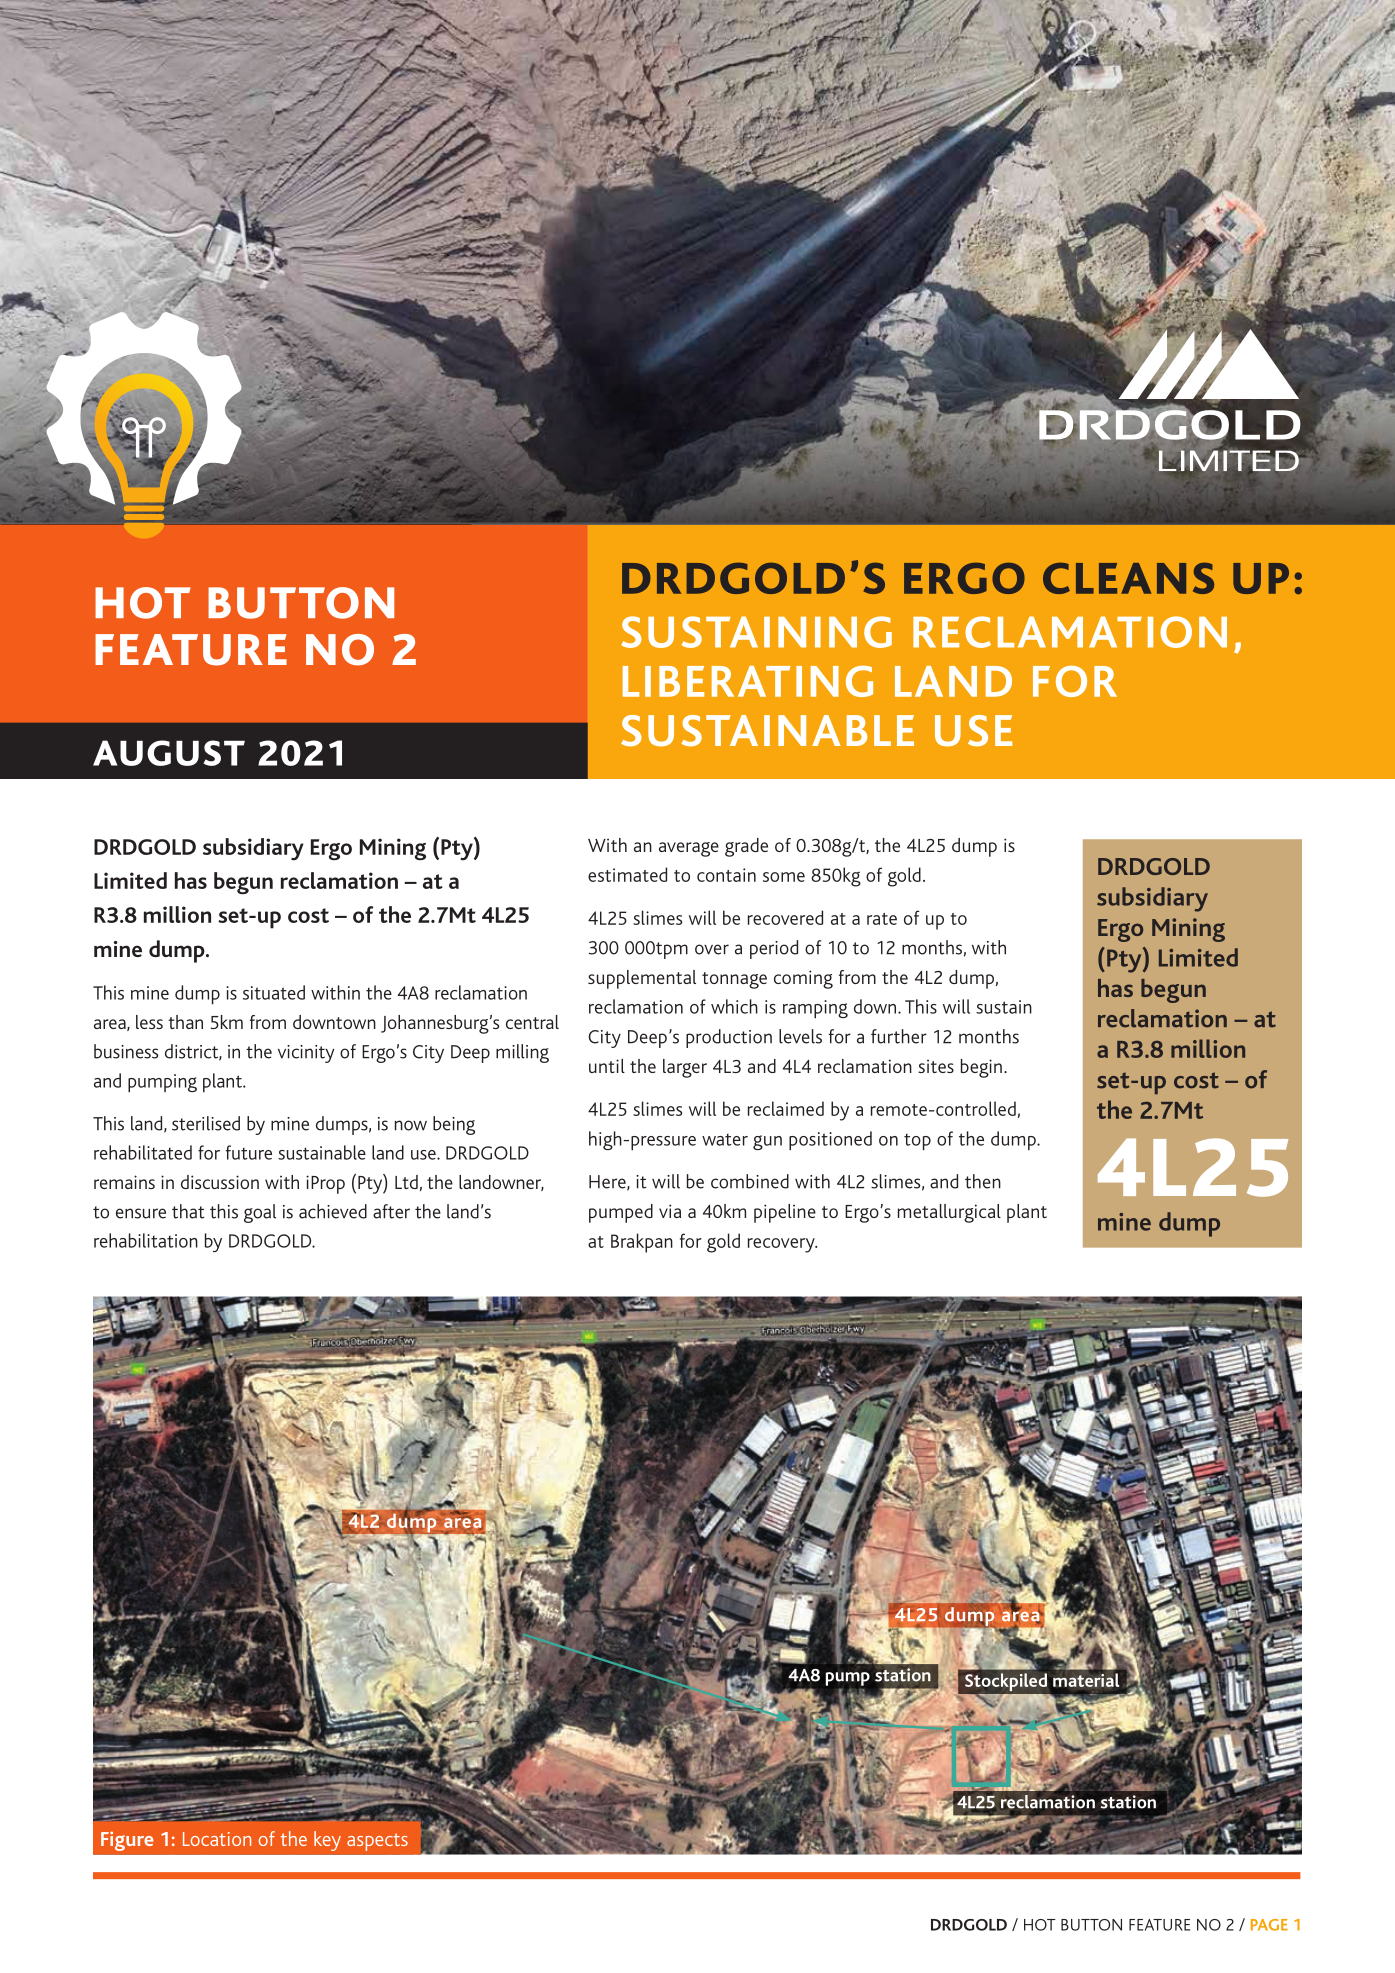 Image resolution: width=1395 pixels, height=1973 pixels. What do you see at coordinates (260, 1213) in the document?
I see `goal` at bounding box center [260, 1213].
